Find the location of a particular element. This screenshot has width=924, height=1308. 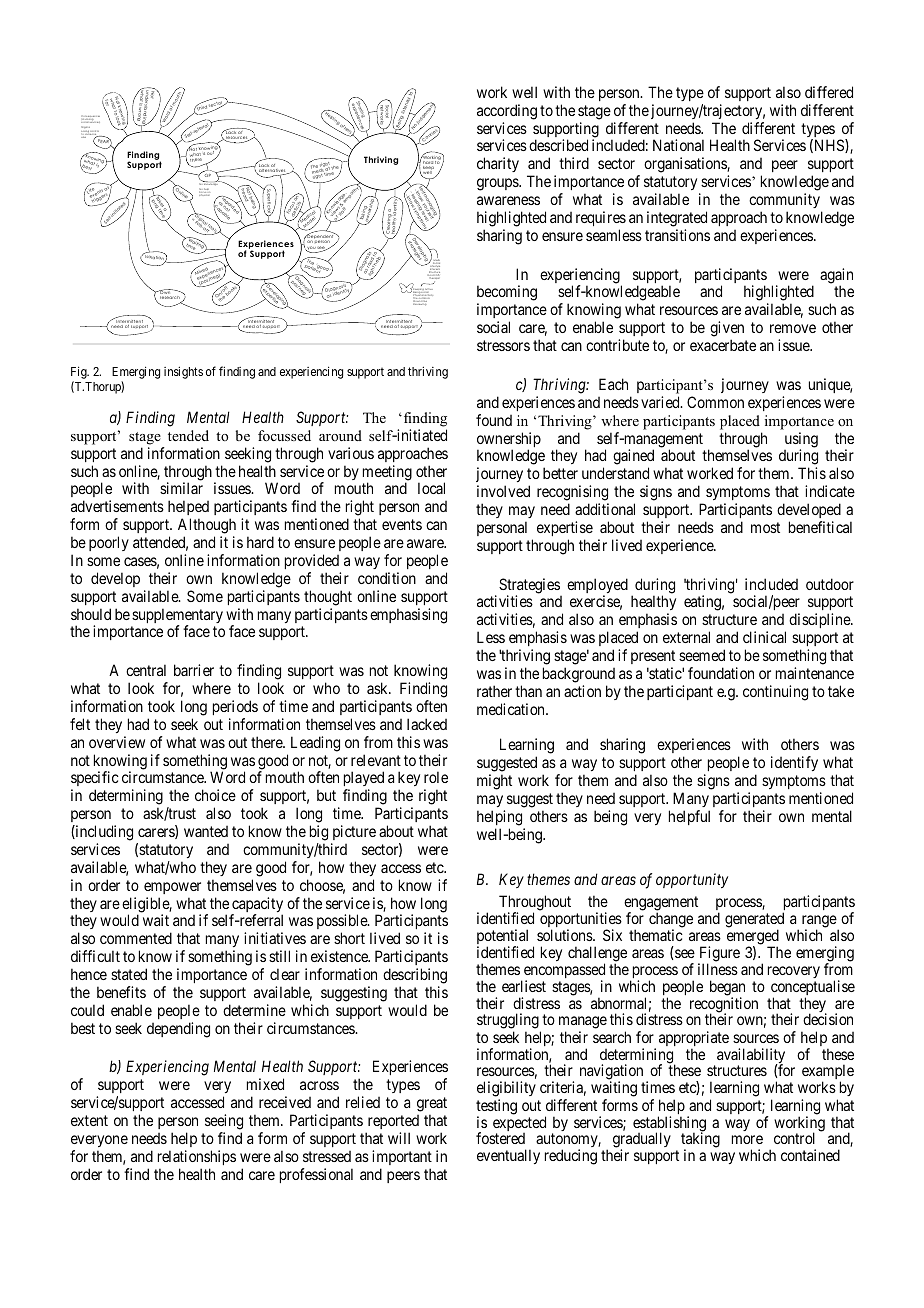

Consequences is located at coordinates (90, 118).
